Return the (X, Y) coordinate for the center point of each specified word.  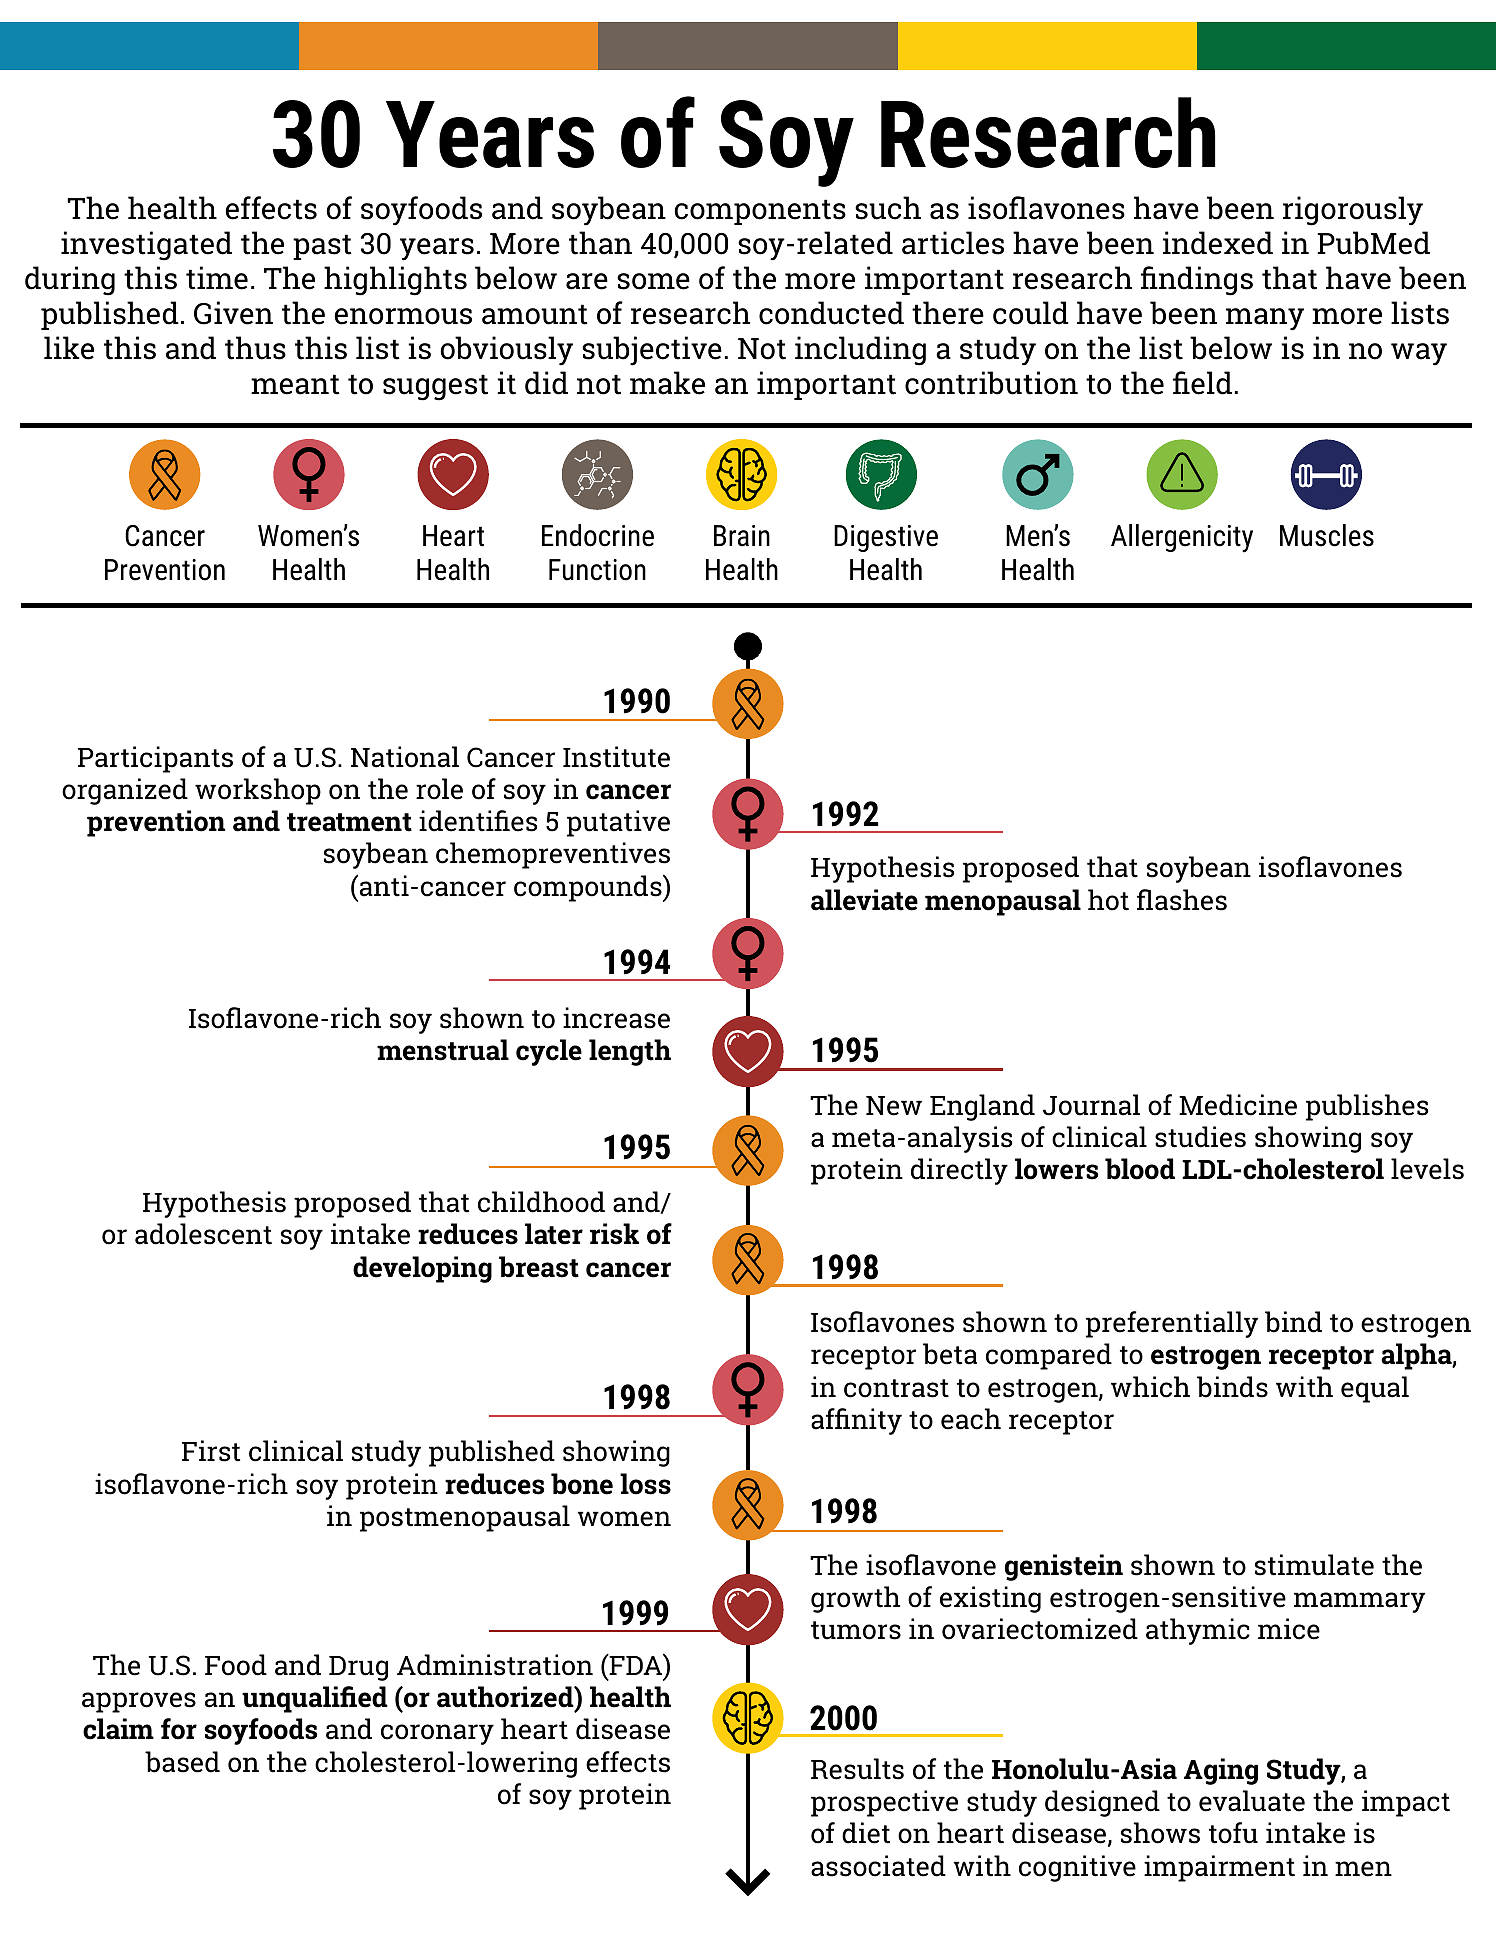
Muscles (1327, 535)
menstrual (443, 1050)
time (217, 278)
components (760, 212)
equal (1375, 1389)
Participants (155, 759)
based (182, 1762)
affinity (856, 1421)
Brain (742, 536)
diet (866, 1833)
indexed (1218, 243)
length (630, 1052)
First (211, 1451)
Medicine (1238, 1105)
